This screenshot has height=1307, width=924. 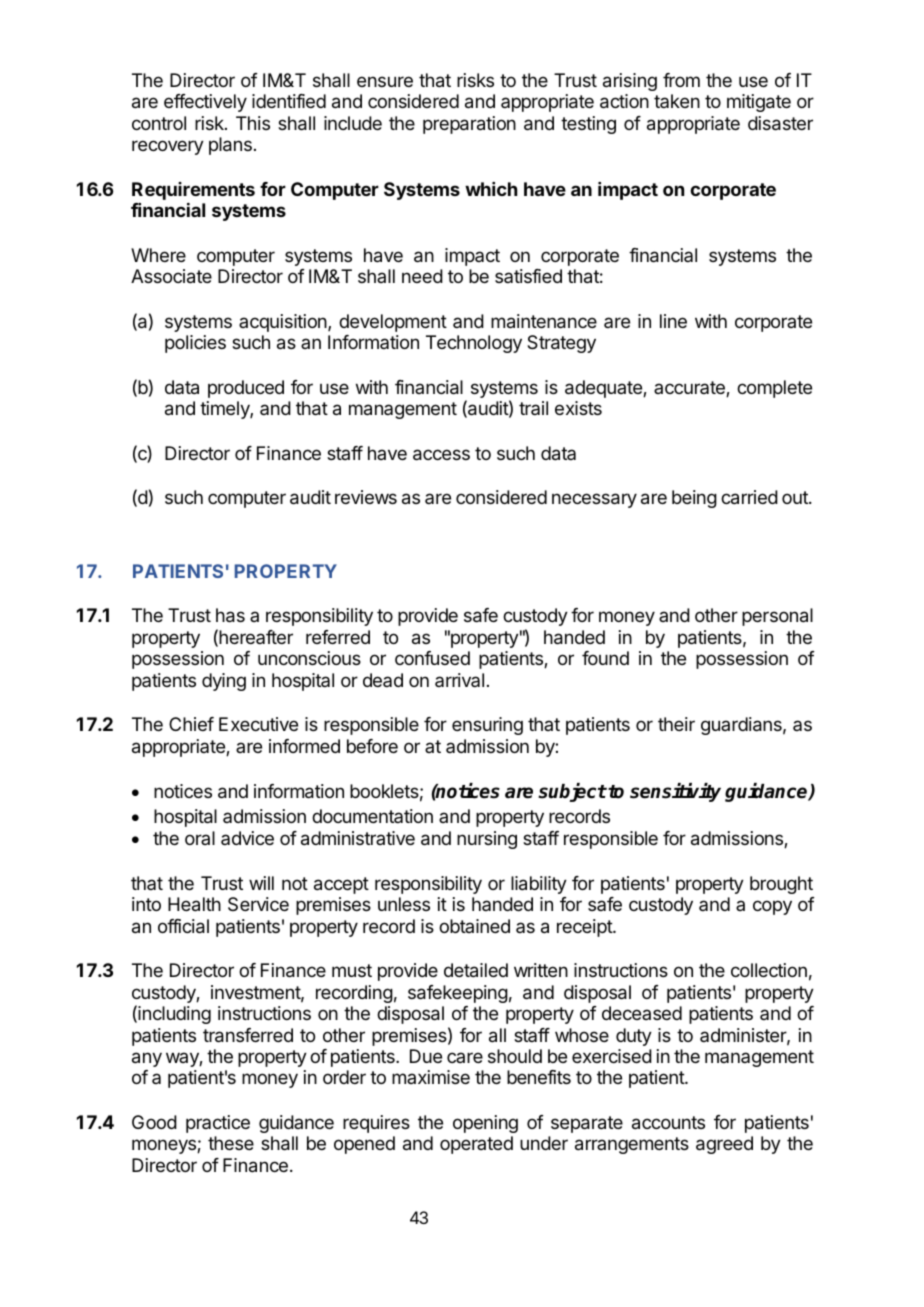 I want to click on policies, so click(x=195, y=344).
